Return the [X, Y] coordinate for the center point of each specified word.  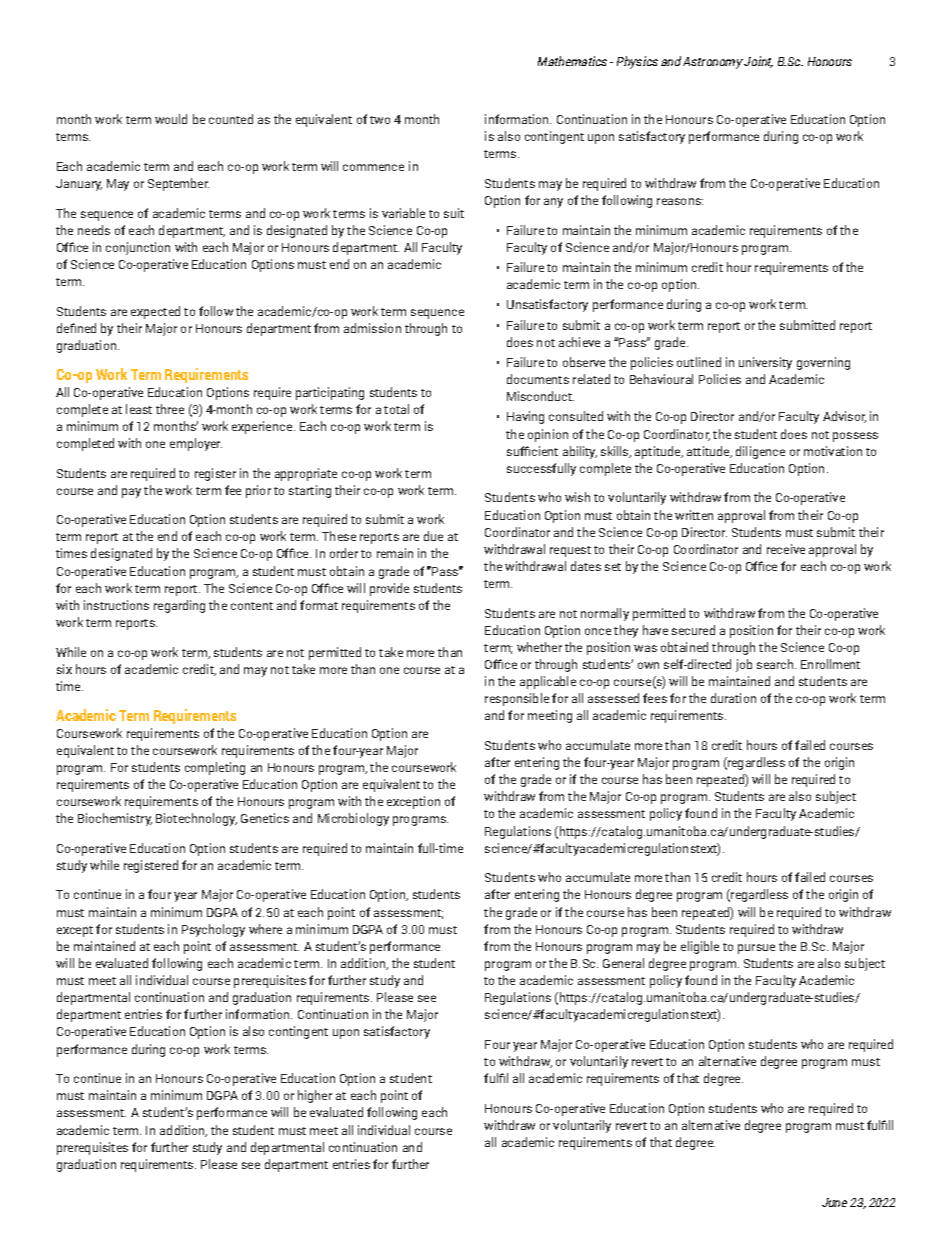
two [380, 120]
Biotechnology [196, 819]
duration [733, 698]
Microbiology [353, 819]
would [171, 119]
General [623, 963]
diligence [760, 452]
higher [315, 1096]
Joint [758, 62]
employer [196, 444]
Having [525, 417]
